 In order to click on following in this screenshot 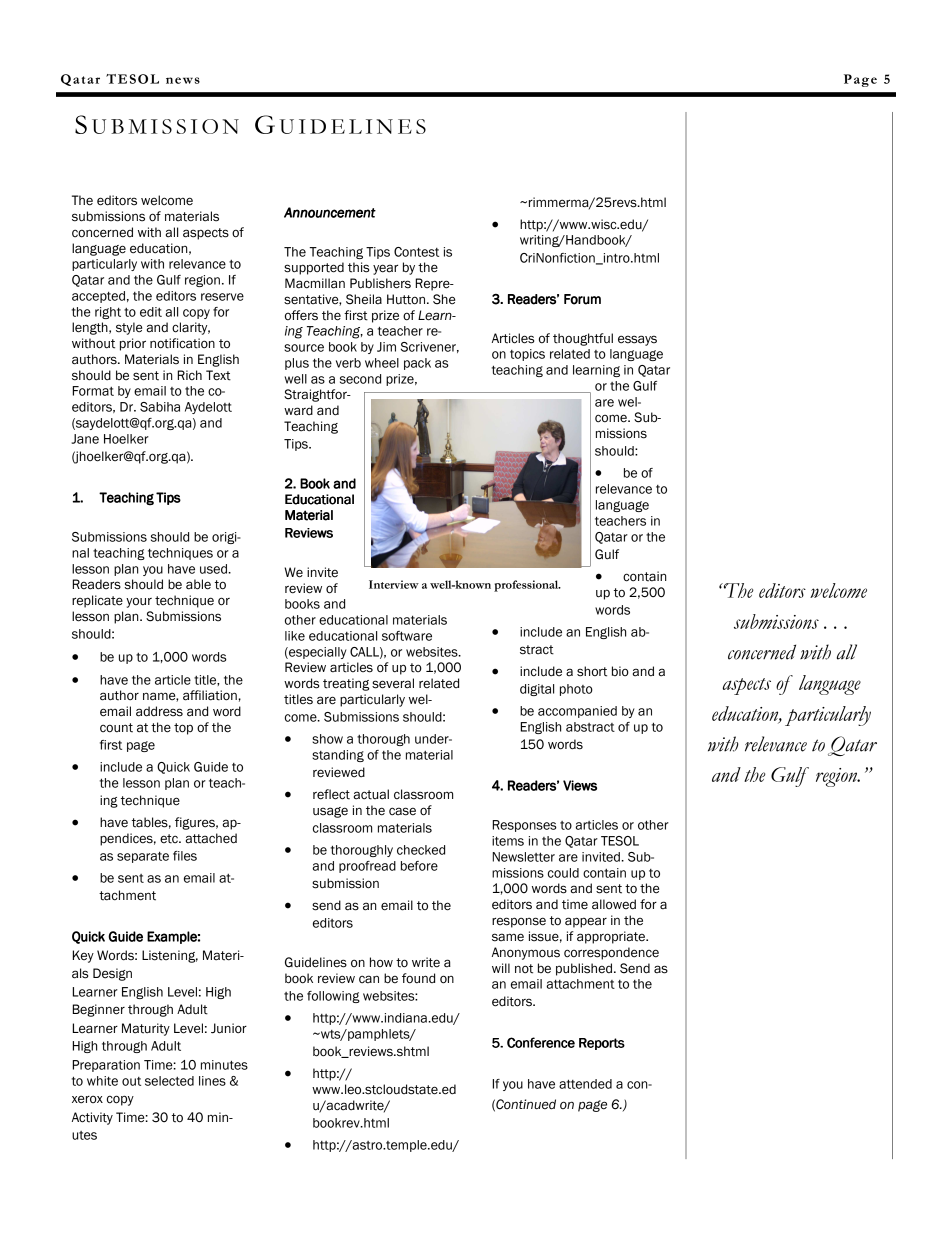, I will do `click(333, 997)`.
